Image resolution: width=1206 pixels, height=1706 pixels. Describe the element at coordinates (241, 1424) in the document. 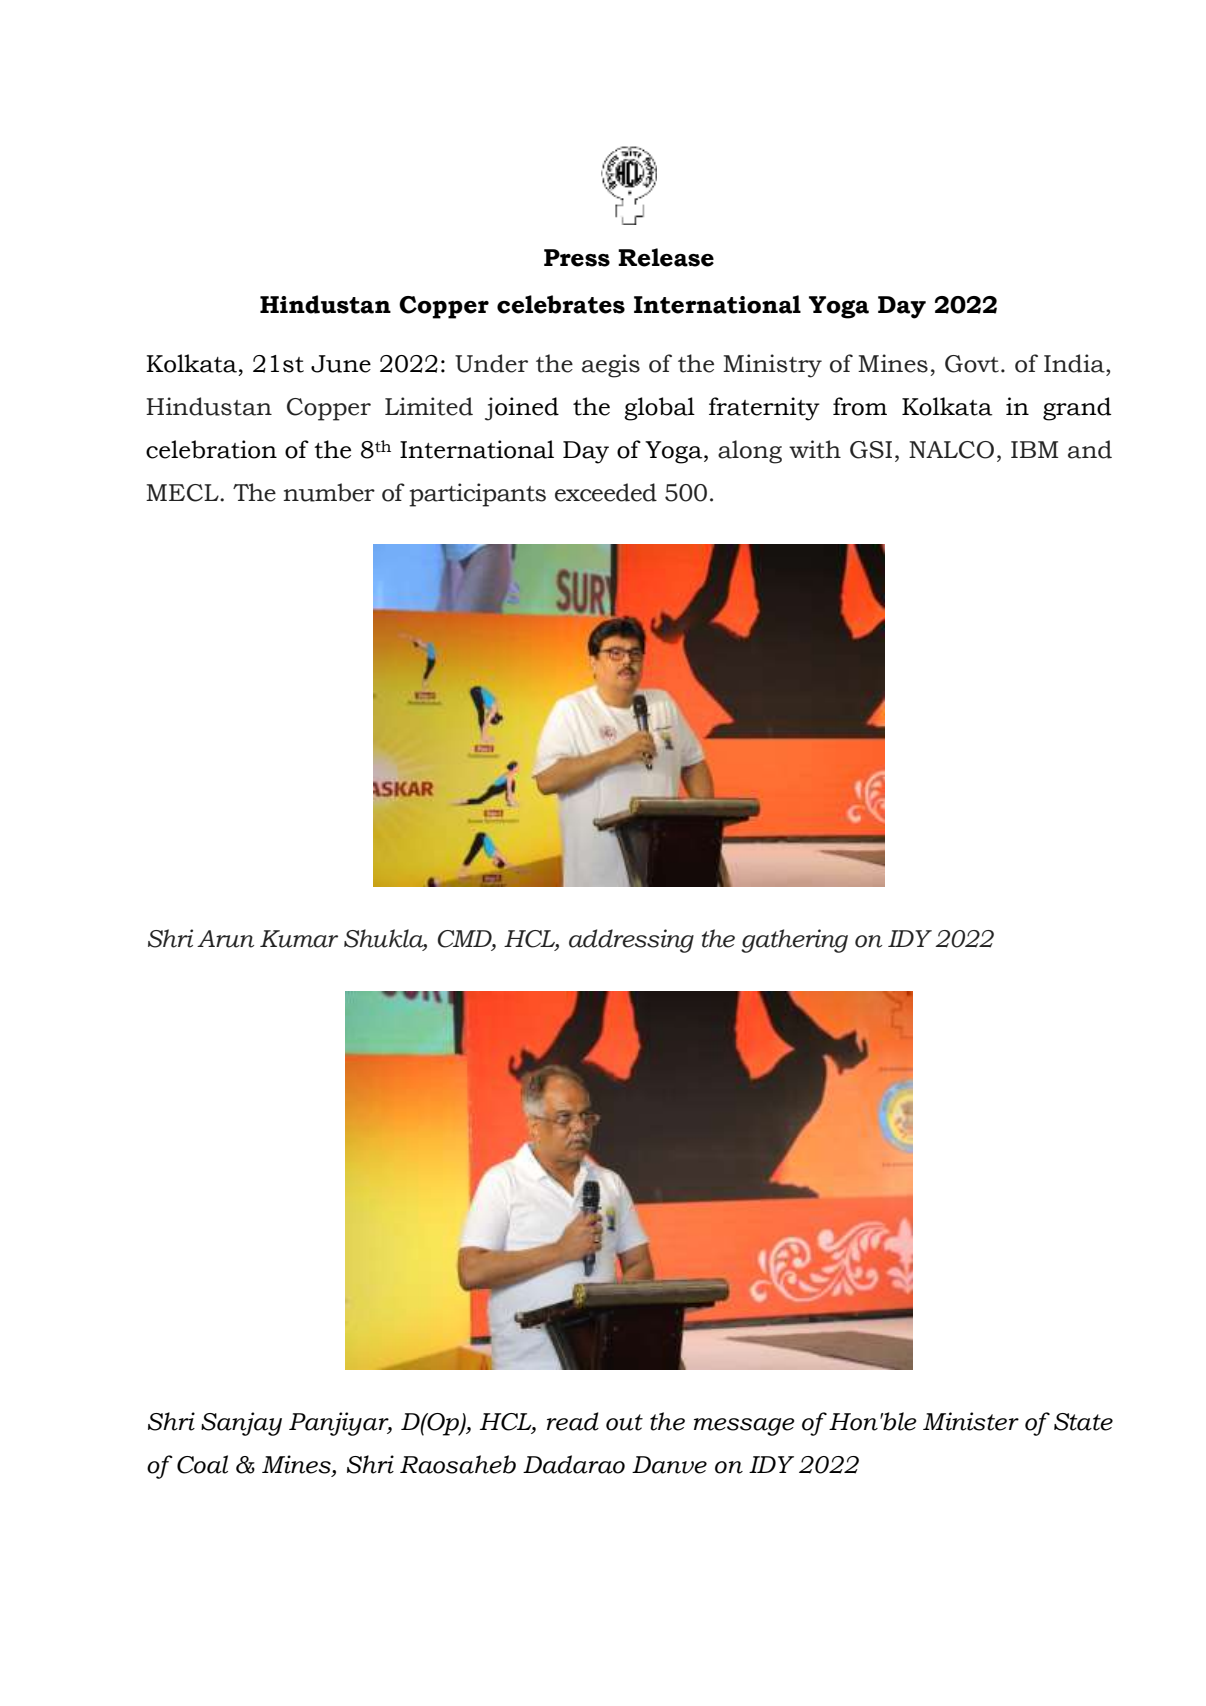

I see `Sanjay` at that location.
